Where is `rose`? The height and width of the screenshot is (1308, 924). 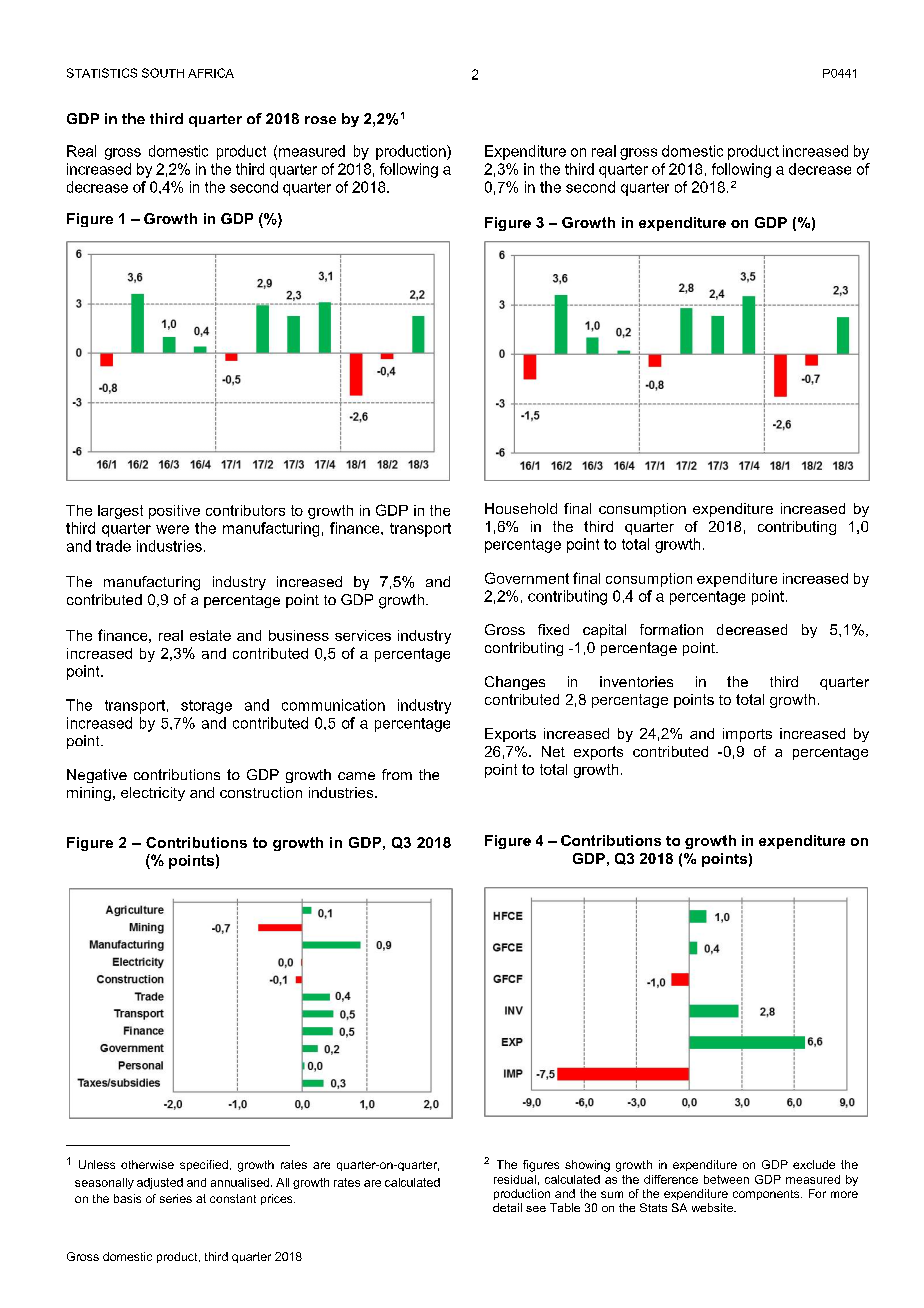 rose is located at coordinates (320, 120).
